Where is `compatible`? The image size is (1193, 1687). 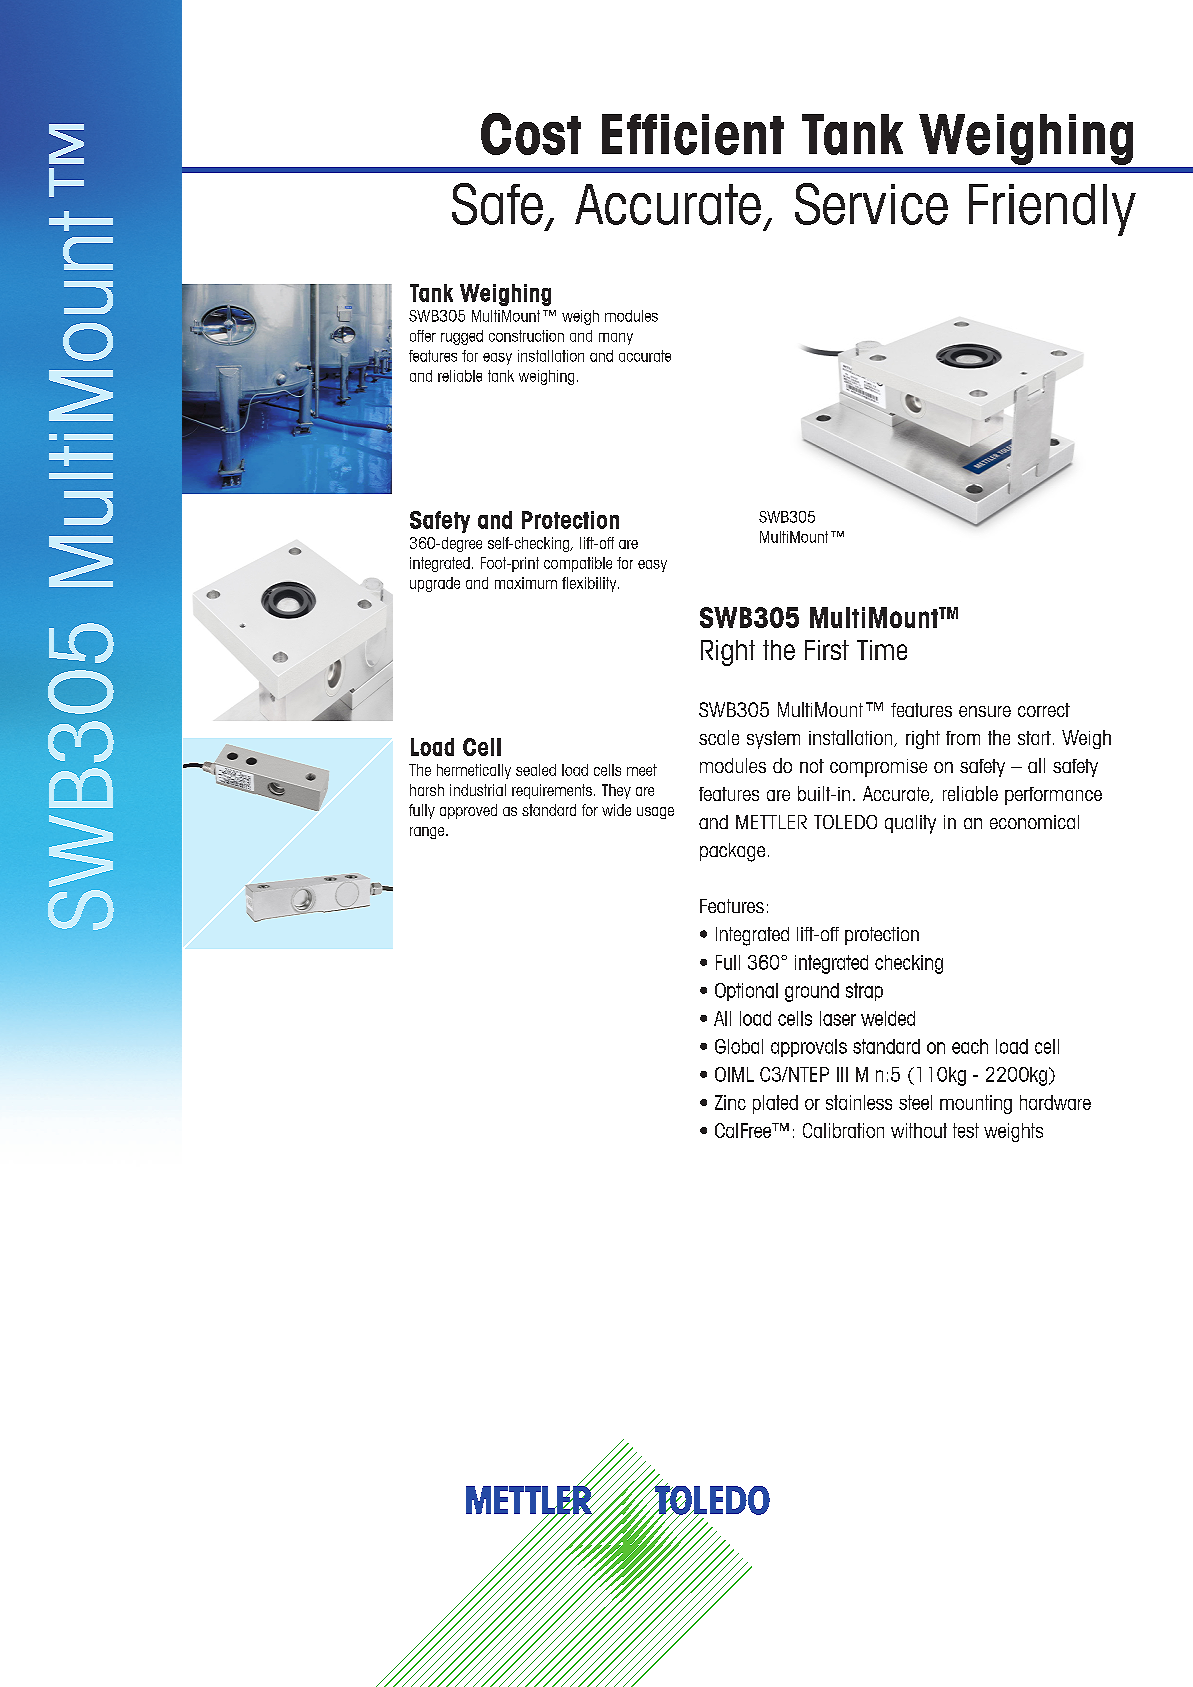
compatible is located at coordinates (578, 564).
